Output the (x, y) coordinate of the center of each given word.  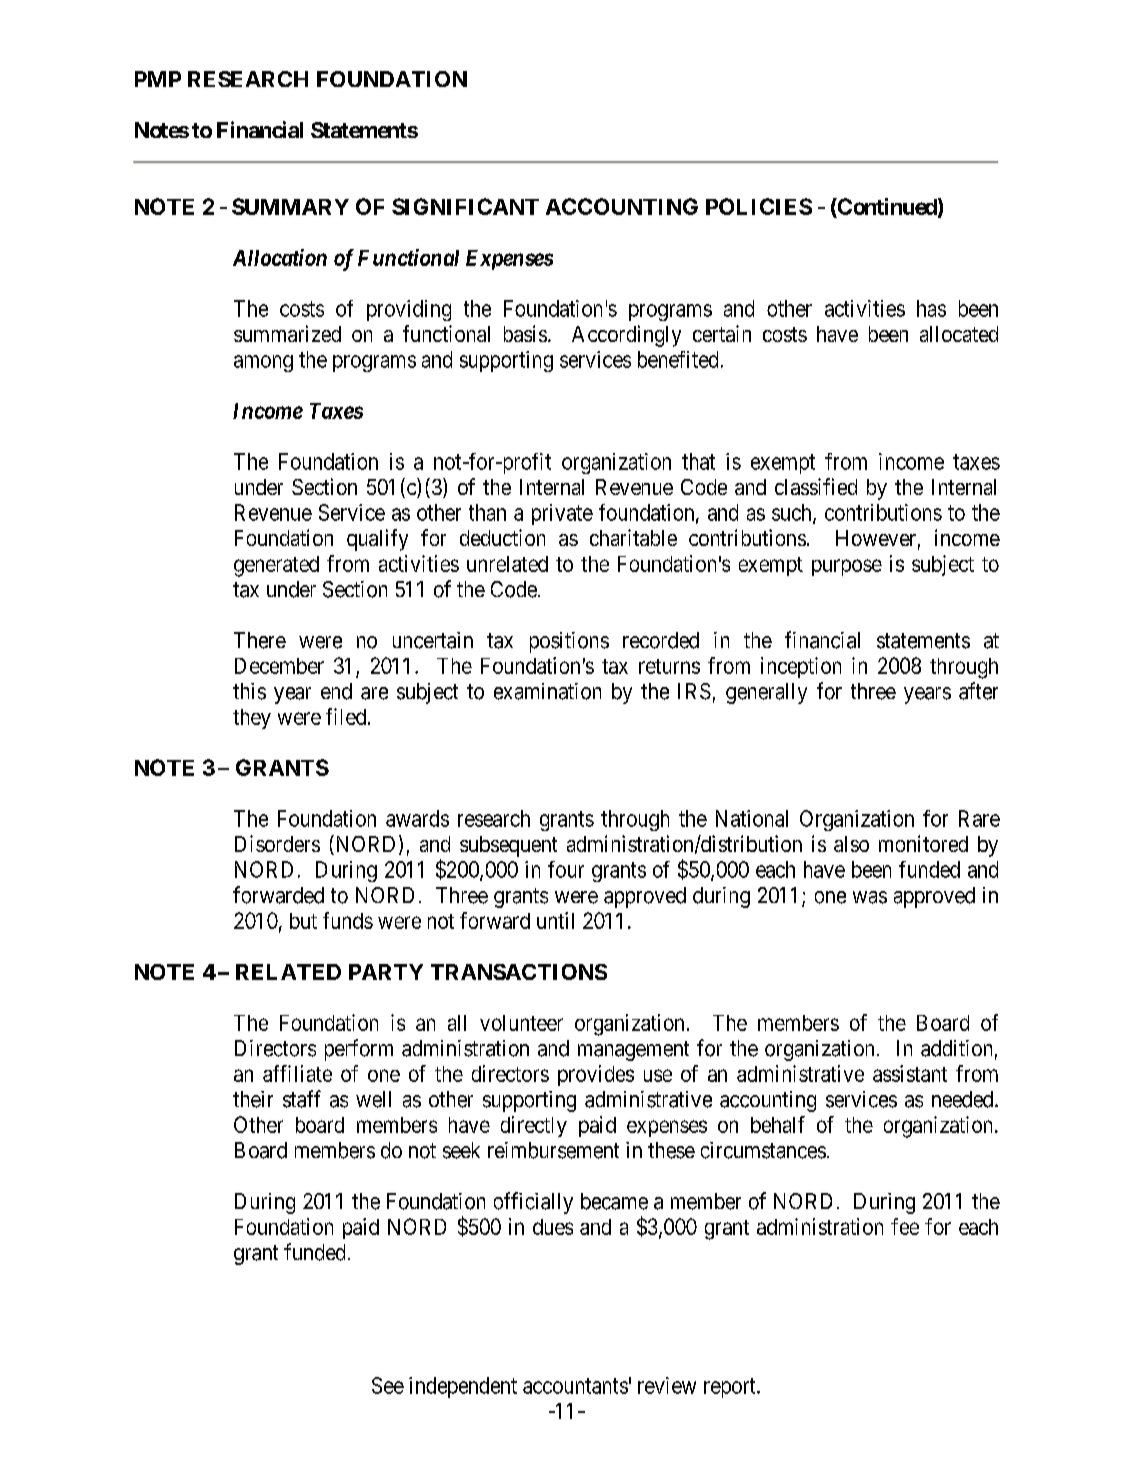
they (252, 719)
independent (463, 1387)
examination (547, 691)
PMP (158, 79)
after (978, 691)
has (931, 308)
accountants (575, 1386)
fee (905, 1226)
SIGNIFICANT (465, 206)
